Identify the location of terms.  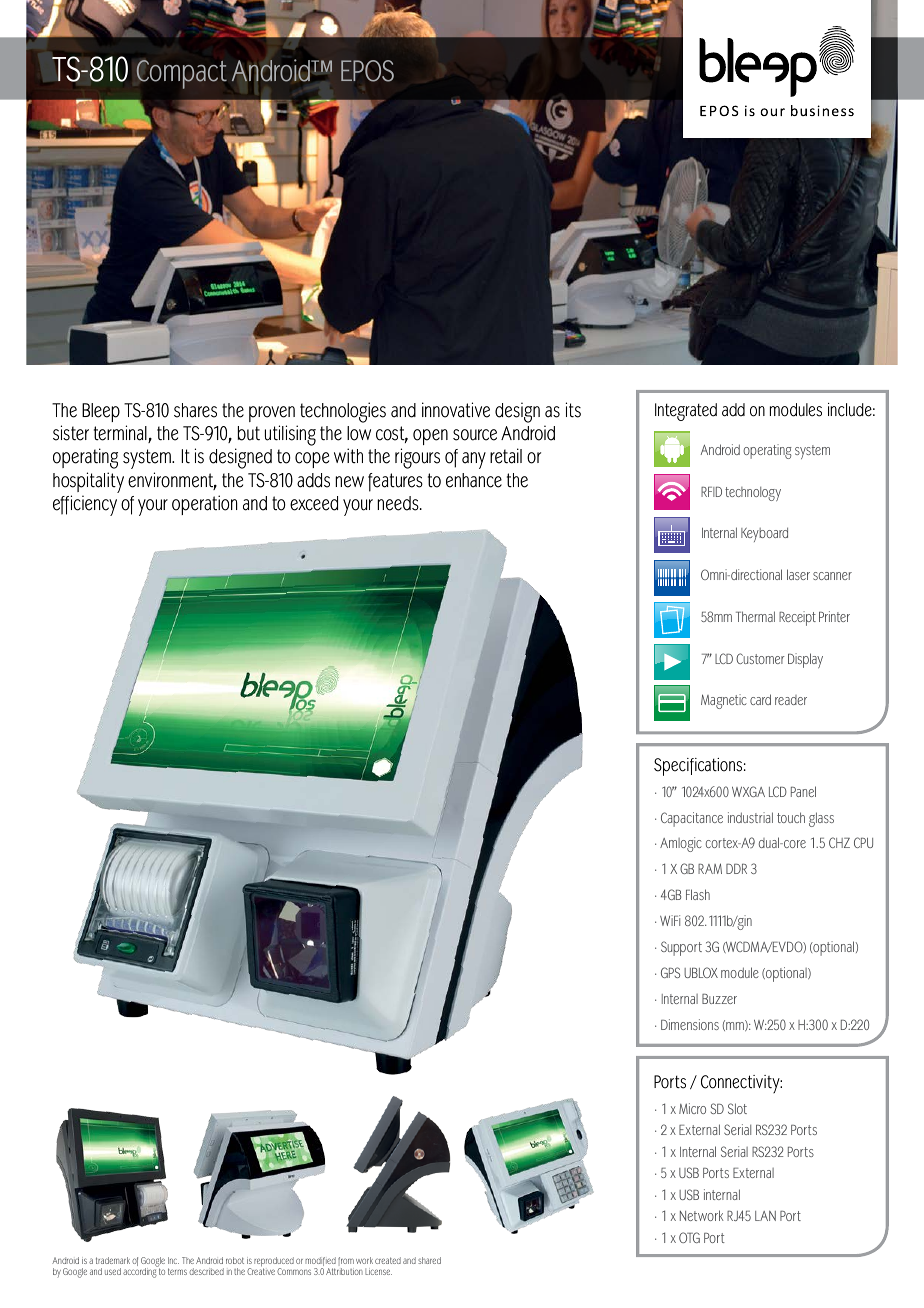
(177, 1271).
